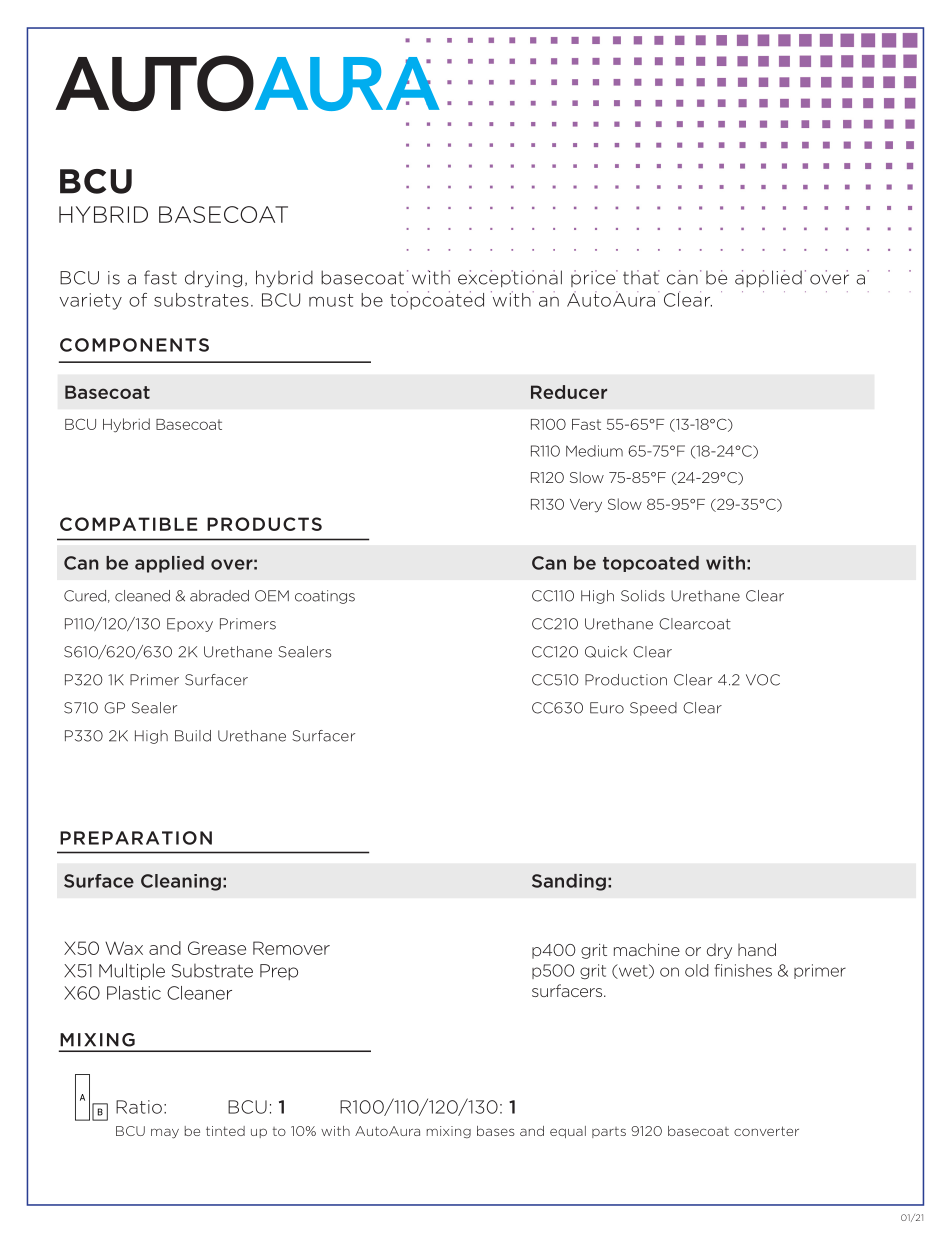  Describe the element at coordinates (213, 279) in the screenshot. I see `drying` at that location.
